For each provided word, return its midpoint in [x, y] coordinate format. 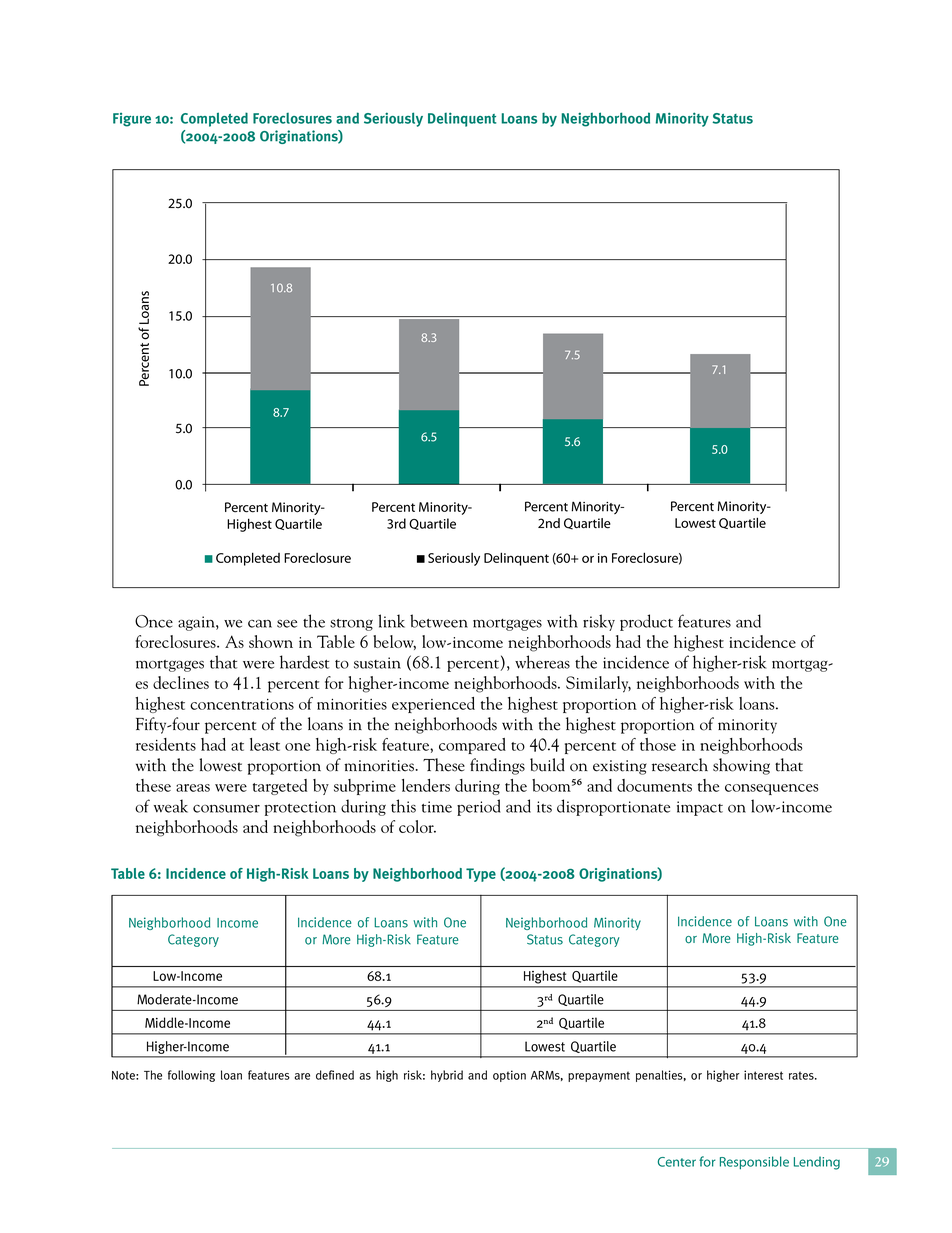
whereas [542, 662]
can [260, 624]
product [646, 622]
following [191, 1076]
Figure [132, 120]
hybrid [447, 1076]
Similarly [598, 684]
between [439, 621]
